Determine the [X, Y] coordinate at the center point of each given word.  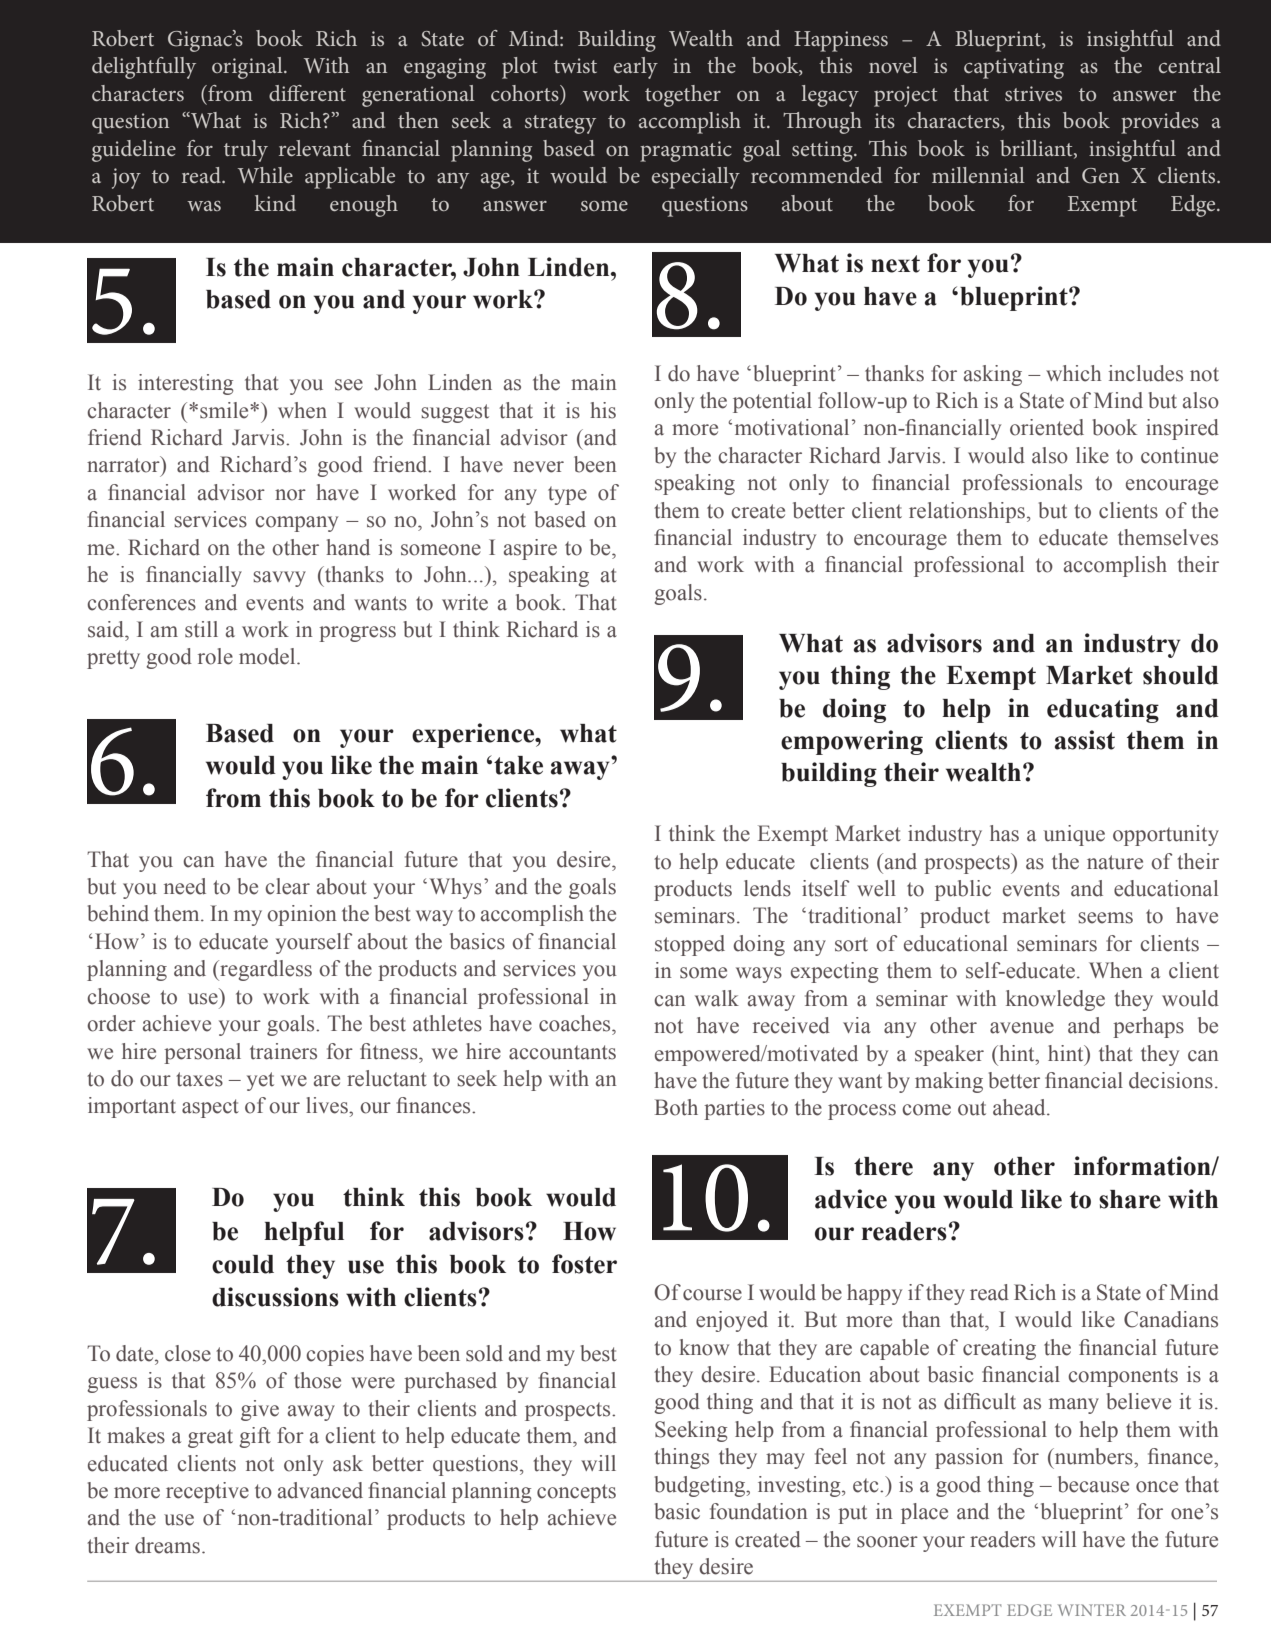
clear [287, 886]
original [248, 68]
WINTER [1092, 1610]
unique [1074, 835]
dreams [167, 1545]
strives [1033, 93]
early [636, 68]
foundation [759, 1511]
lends [767, 888]
